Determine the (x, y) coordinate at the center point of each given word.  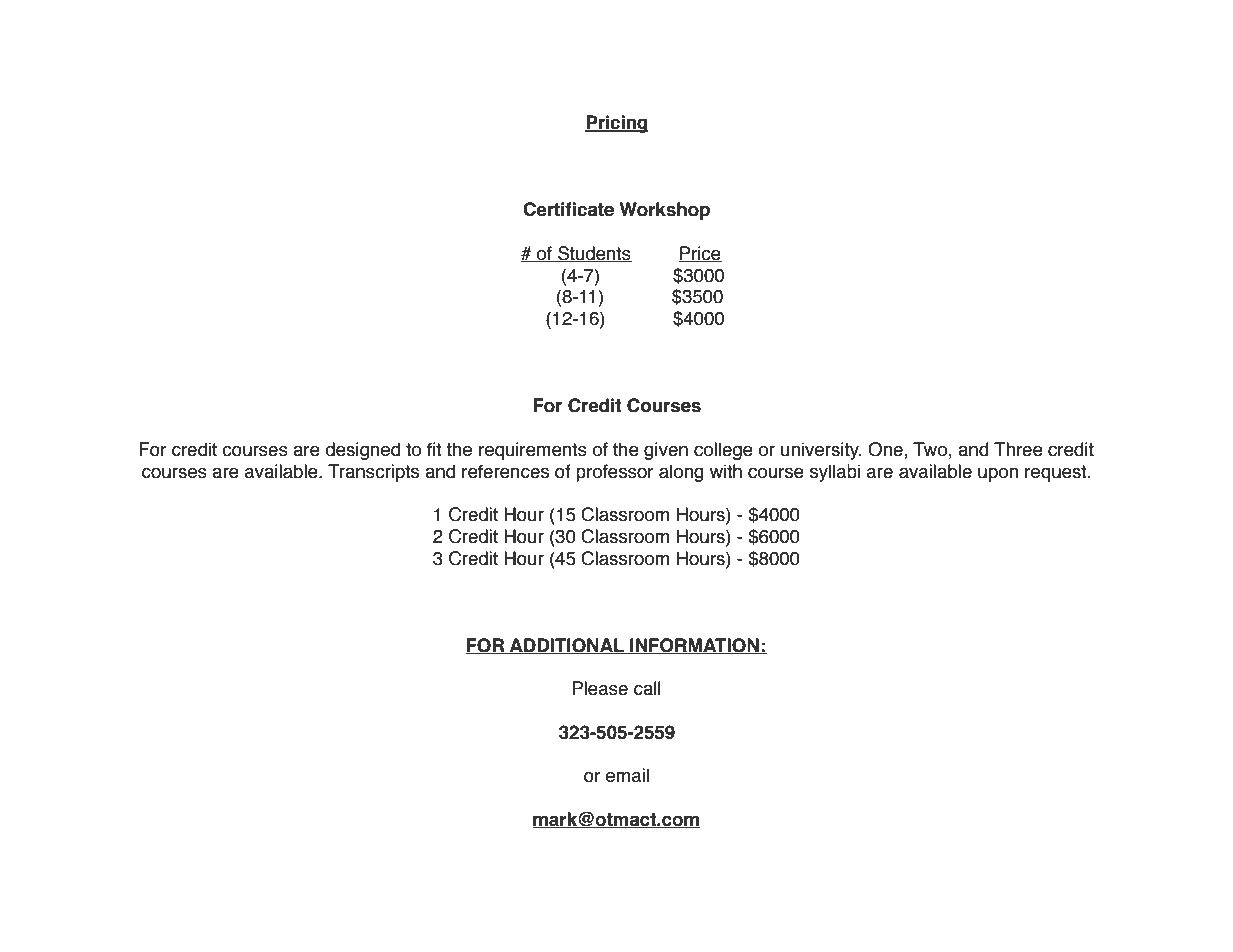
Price (700, 254)
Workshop (664, 211)
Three (1018, 449)
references (505, 471)
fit (434, 449)
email (627, 775)
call (647, 688)
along (681, 473)
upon (998, 474)
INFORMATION (694, 646)
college (723, 451)
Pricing (616, 124)
